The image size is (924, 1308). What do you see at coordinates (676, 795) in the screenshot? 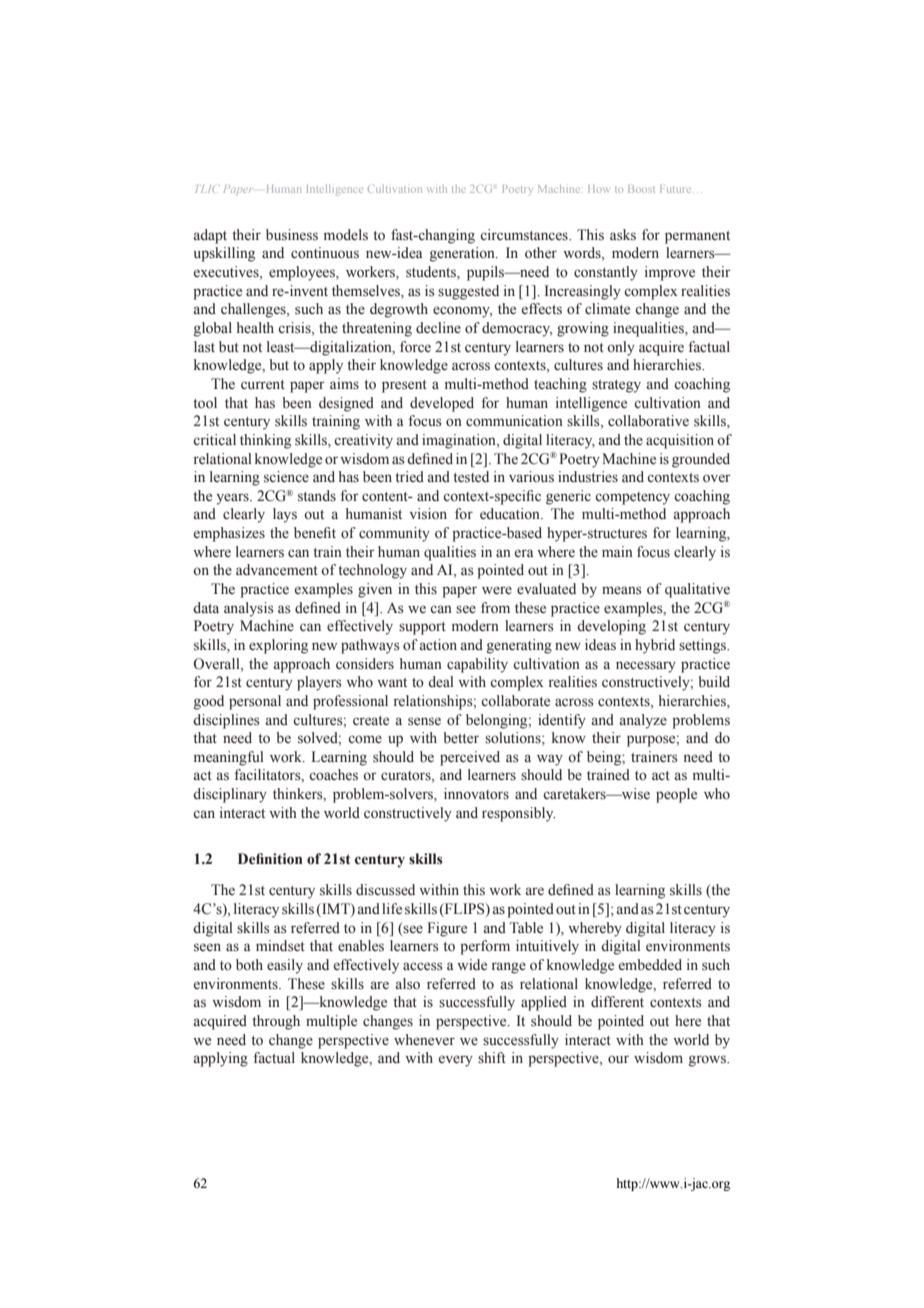
I see `people` at bounding box center [676, 795].
